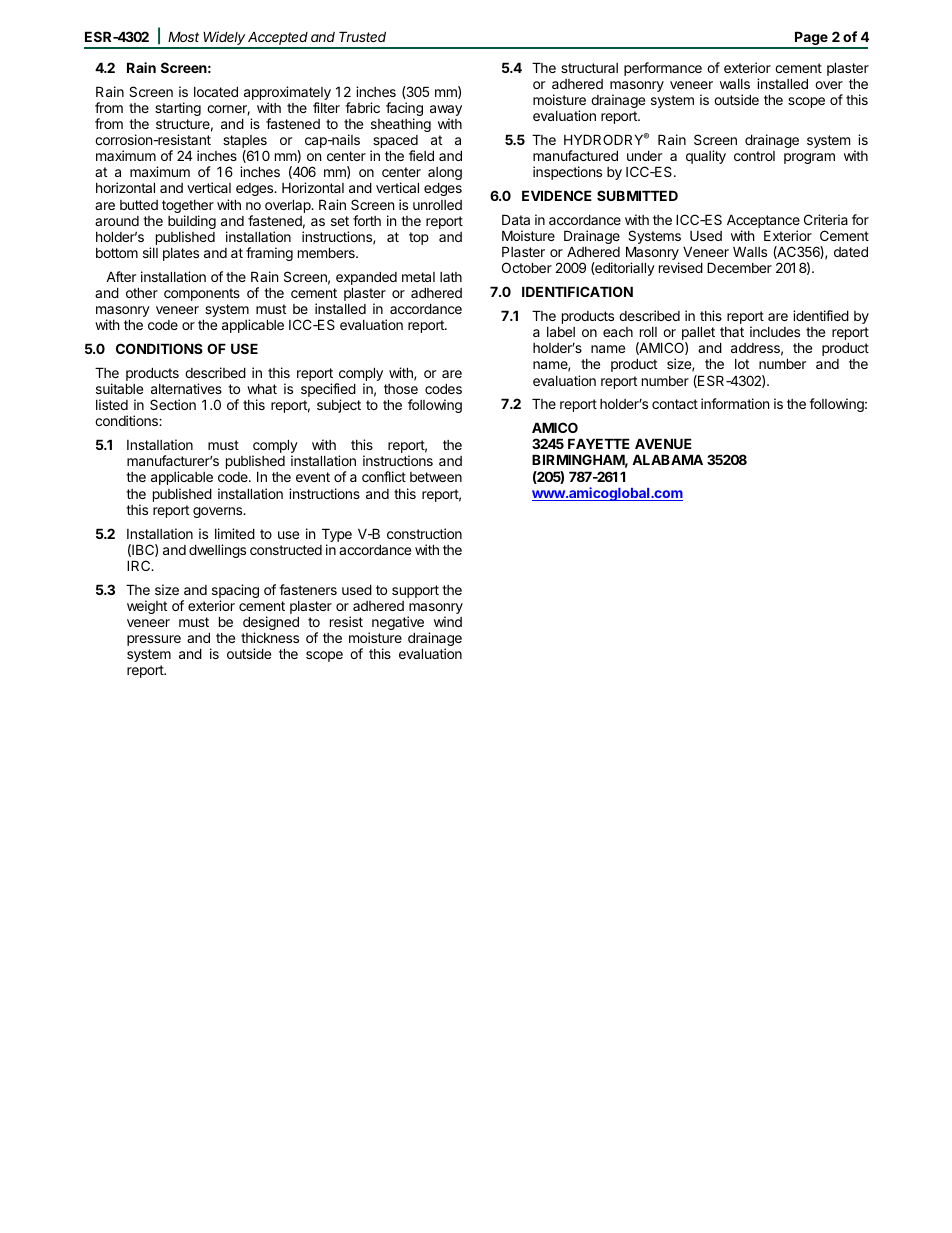  Describe the element at coordinates (173, 404) in the page. I see `Section` at that location.
